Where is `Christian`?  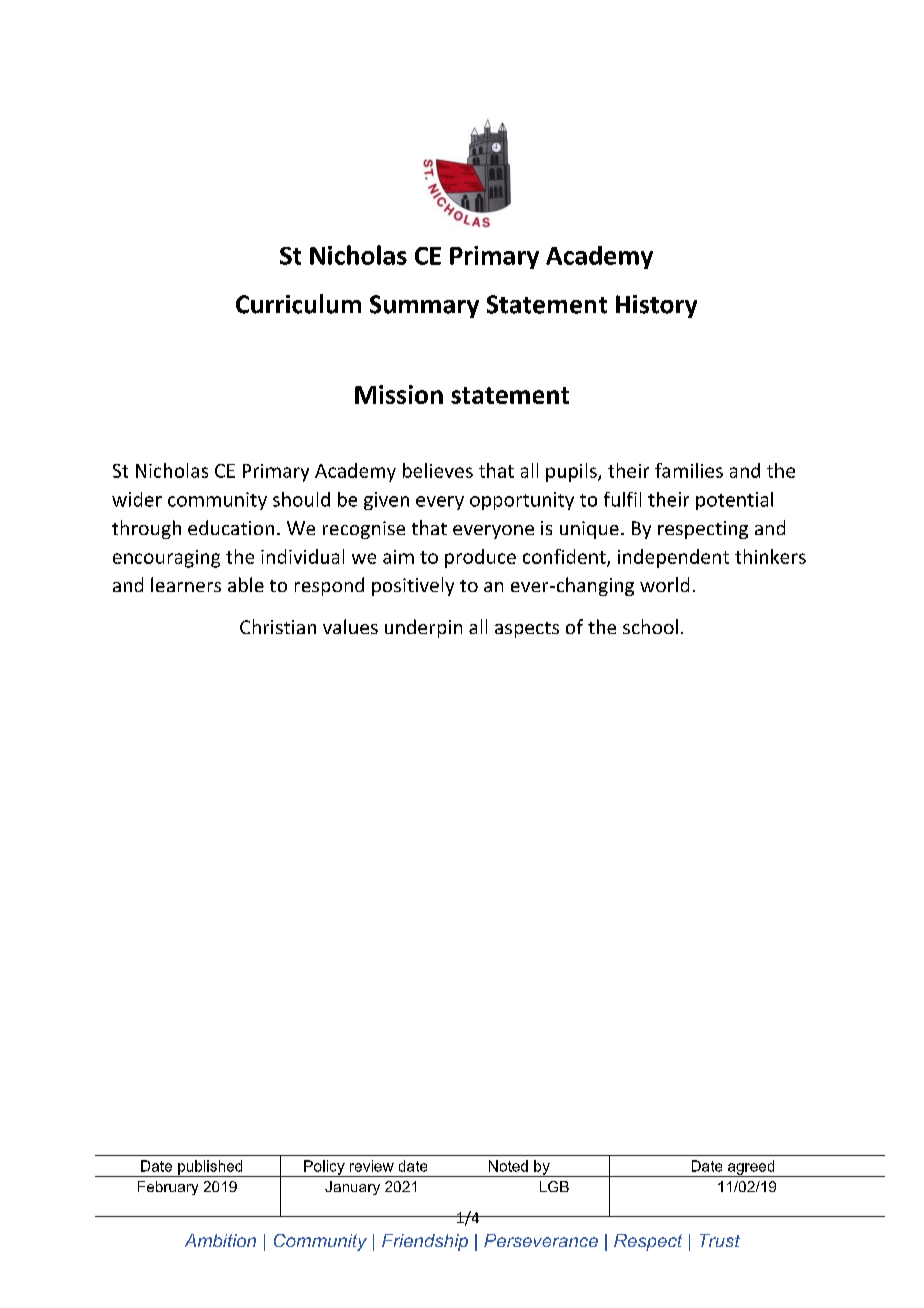
Christian is located at coordinates (278, 626).
